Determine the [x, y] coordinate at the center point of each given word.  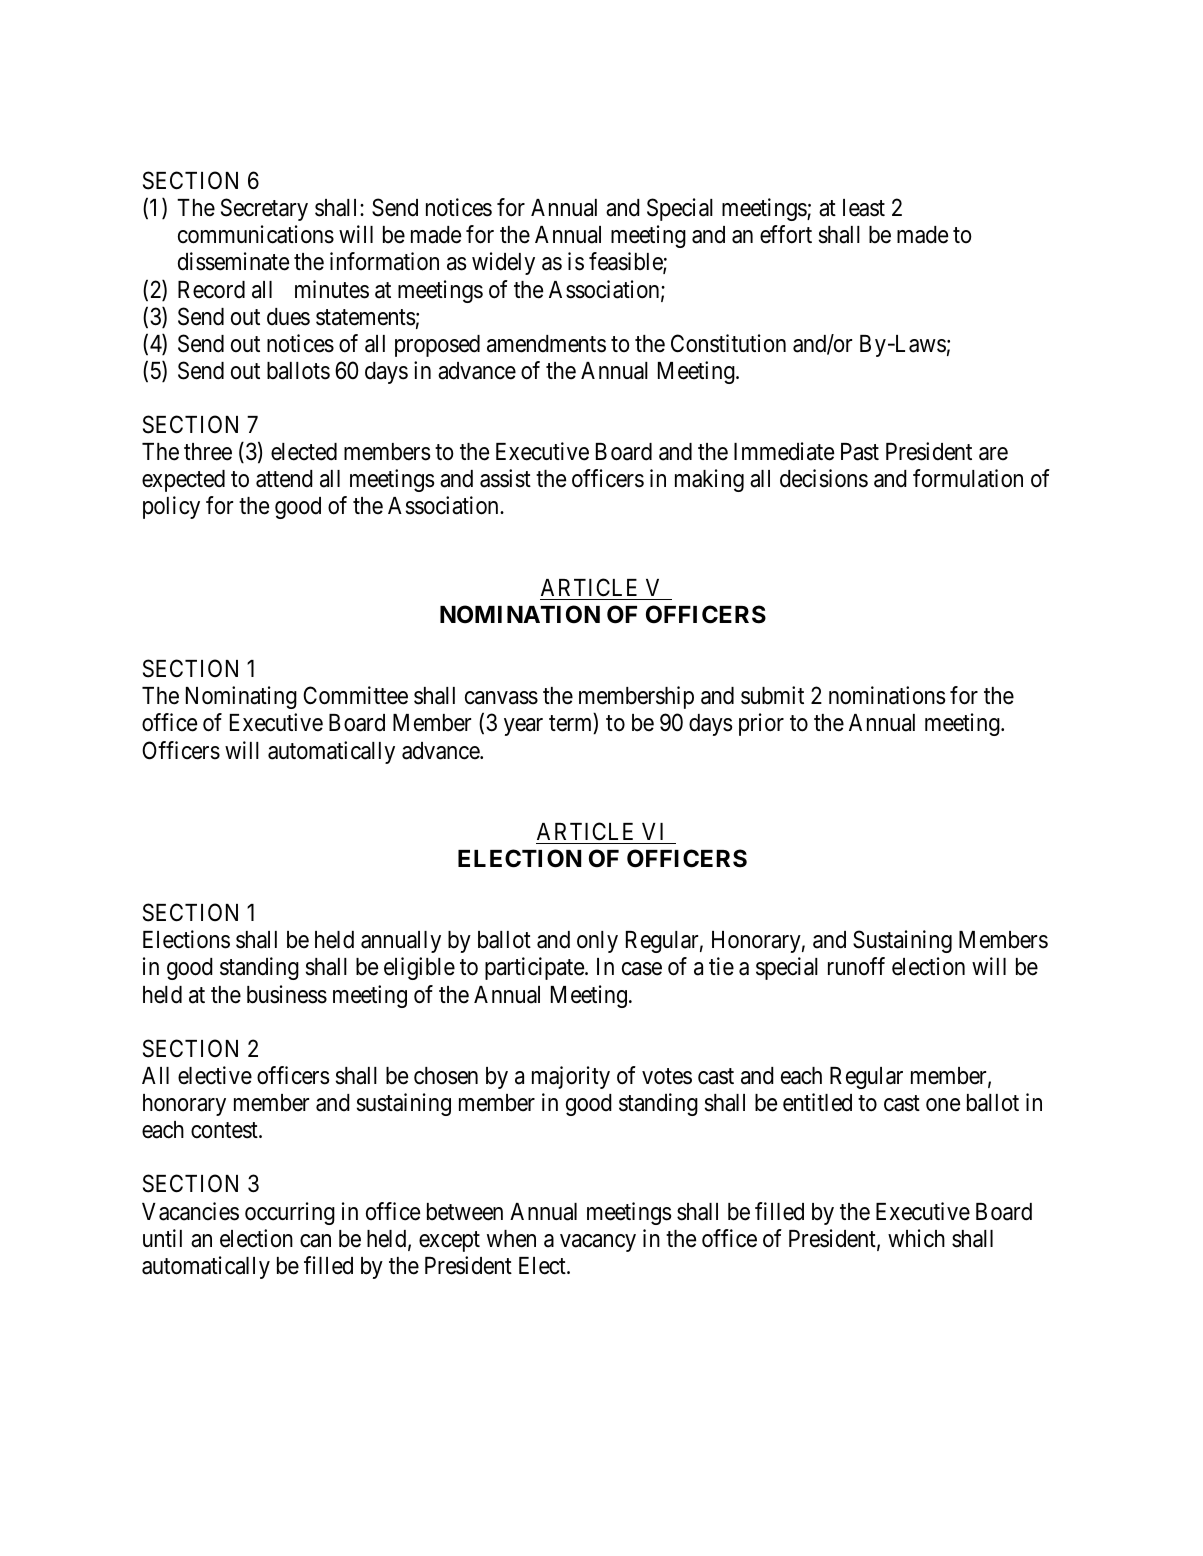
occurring [290, 1213]
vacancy [598, 1243]
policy [171, 507]
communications [256, 234]
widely [503, 263]
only [597, 942]
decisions [824, 478]
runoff [856, 966]
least [864, 208]
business [287, 994]
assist [505, 478]
